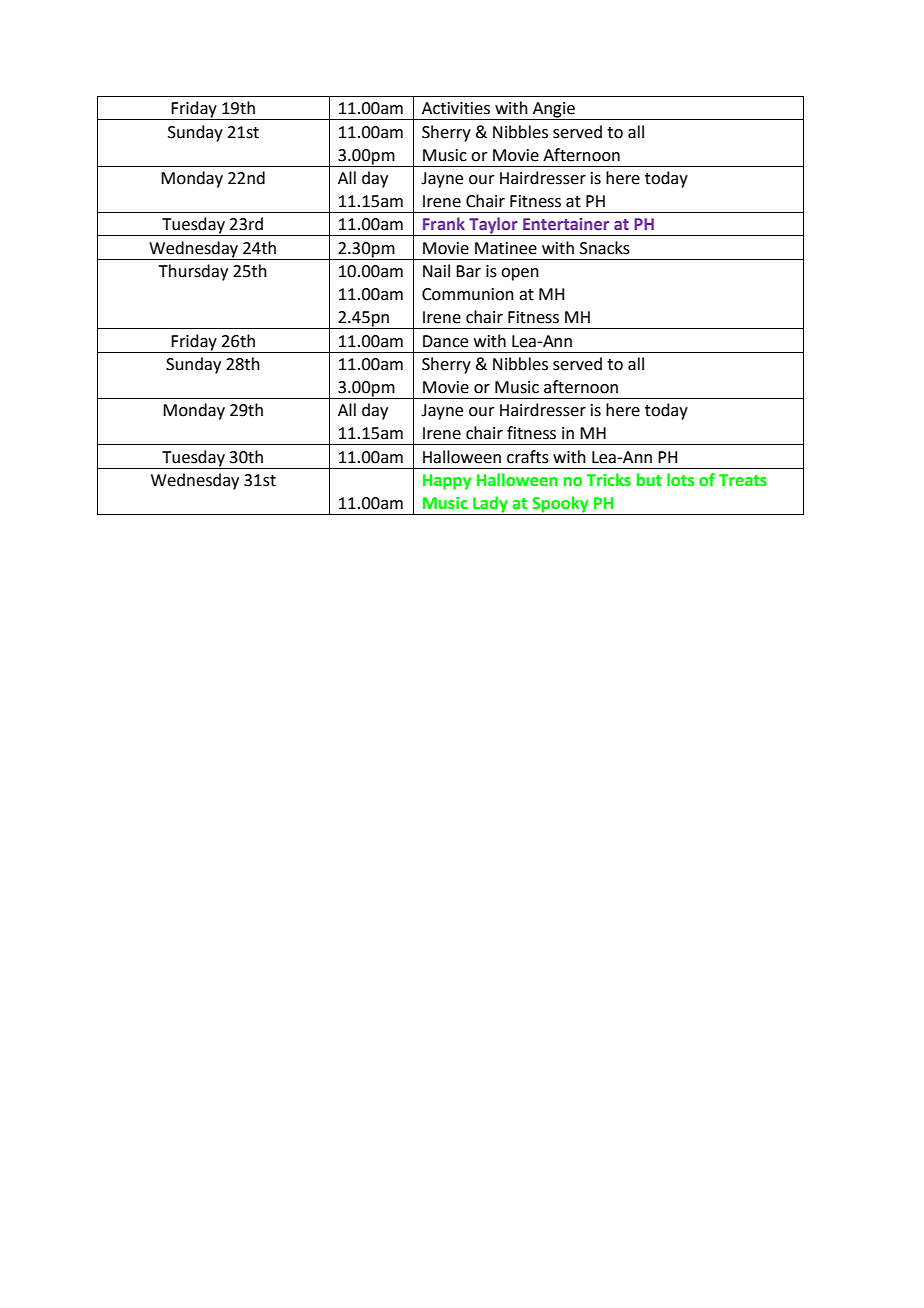 This screenshot has width=924, height=1308. What do you see at coordinates (456, 108) in the screenshot?
I see `Activities` at bounding box center [456, 108].
